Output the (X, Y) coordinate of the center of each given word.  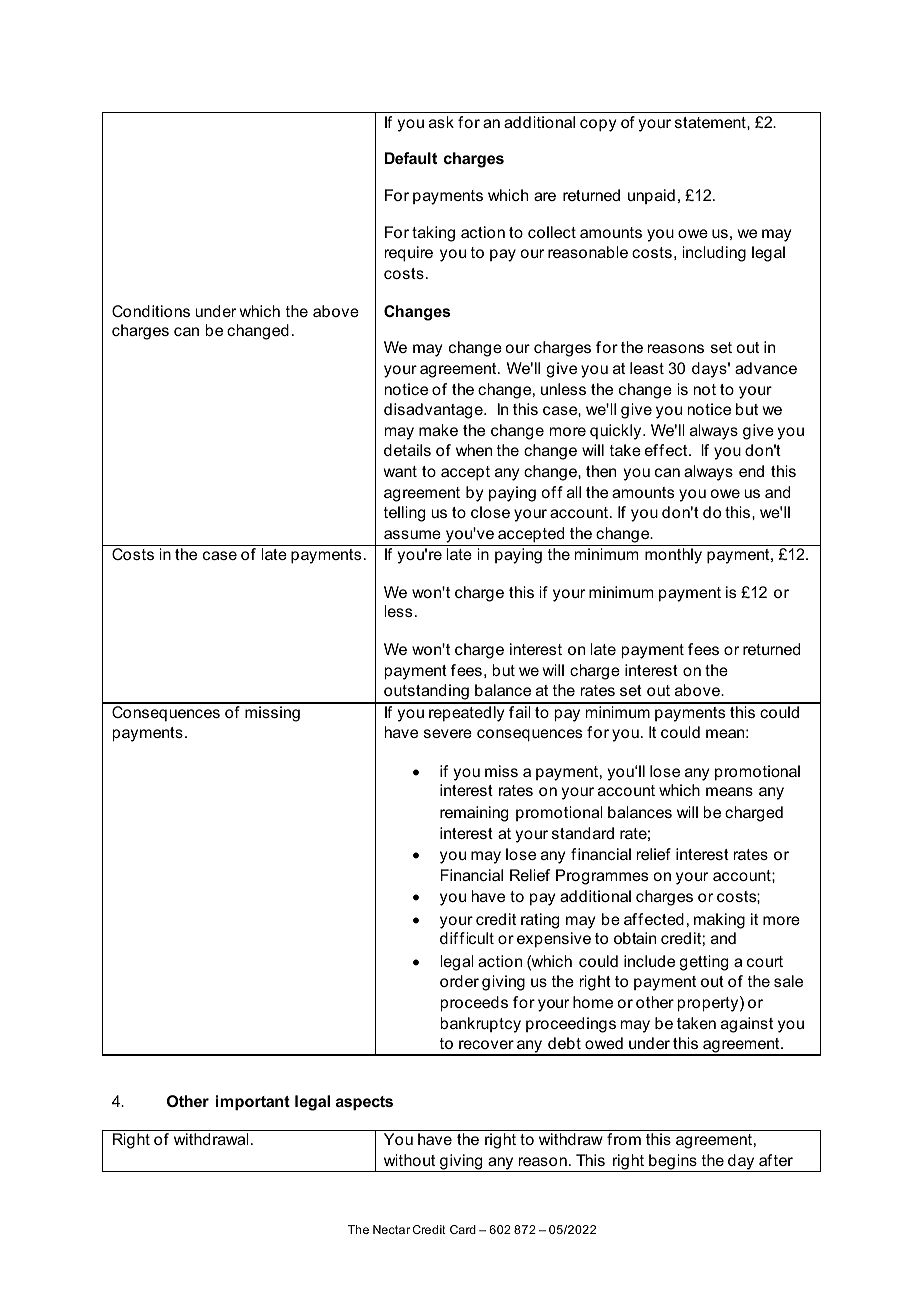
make (438, 430)
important (253, 1102)
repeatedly (466, 714)
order (459, 981)
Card (463, 1229)
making (719, 921)
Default (411, 158)
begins (673, 1163)
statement (711, 122)
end (751, 471)
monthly (673, 556)
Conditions (151, 311)
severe (448, 733)
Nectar (391, 1229)
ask (441, 122)
